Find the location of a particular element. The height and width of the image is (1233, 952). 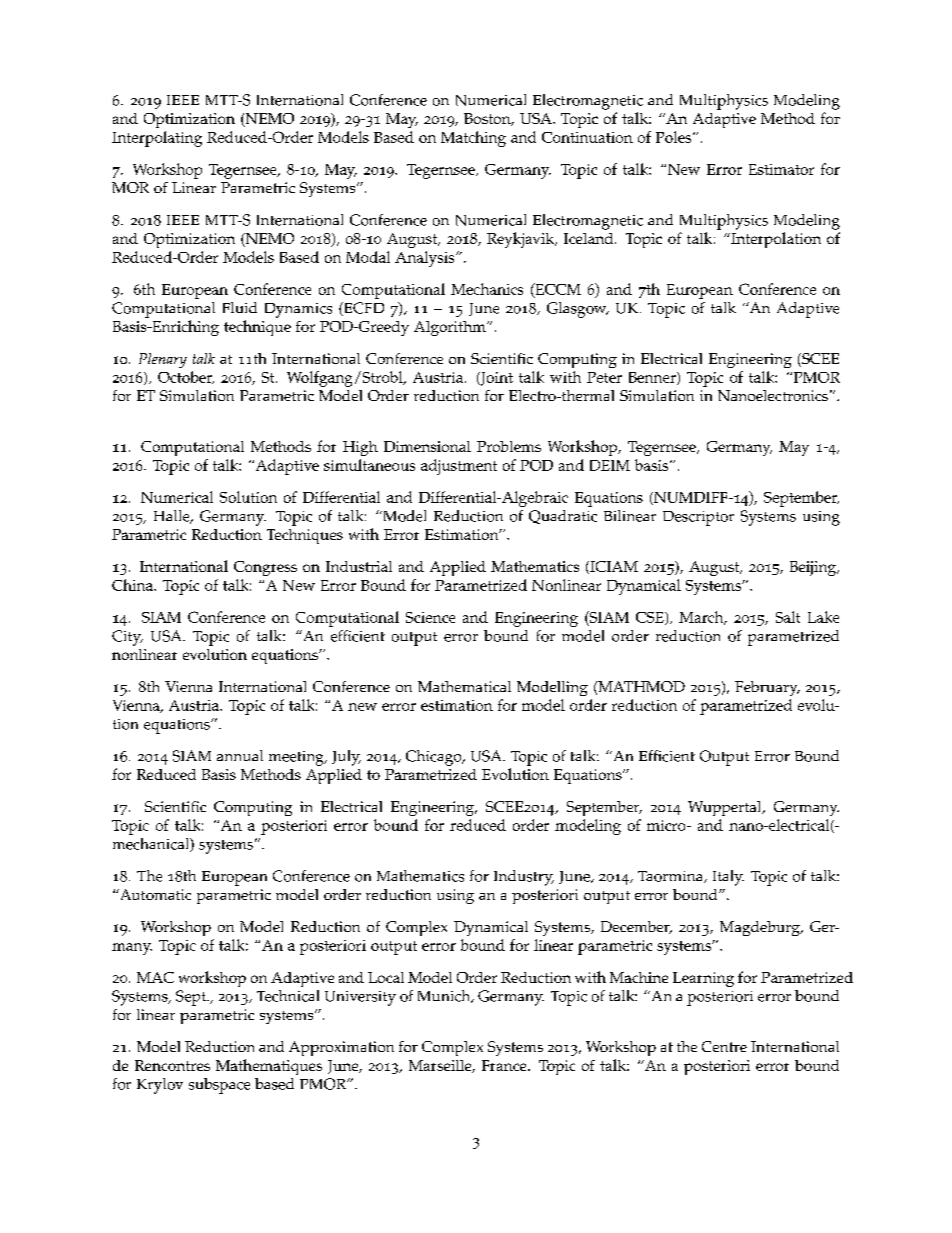

March is located at coordinates (702, 618).
